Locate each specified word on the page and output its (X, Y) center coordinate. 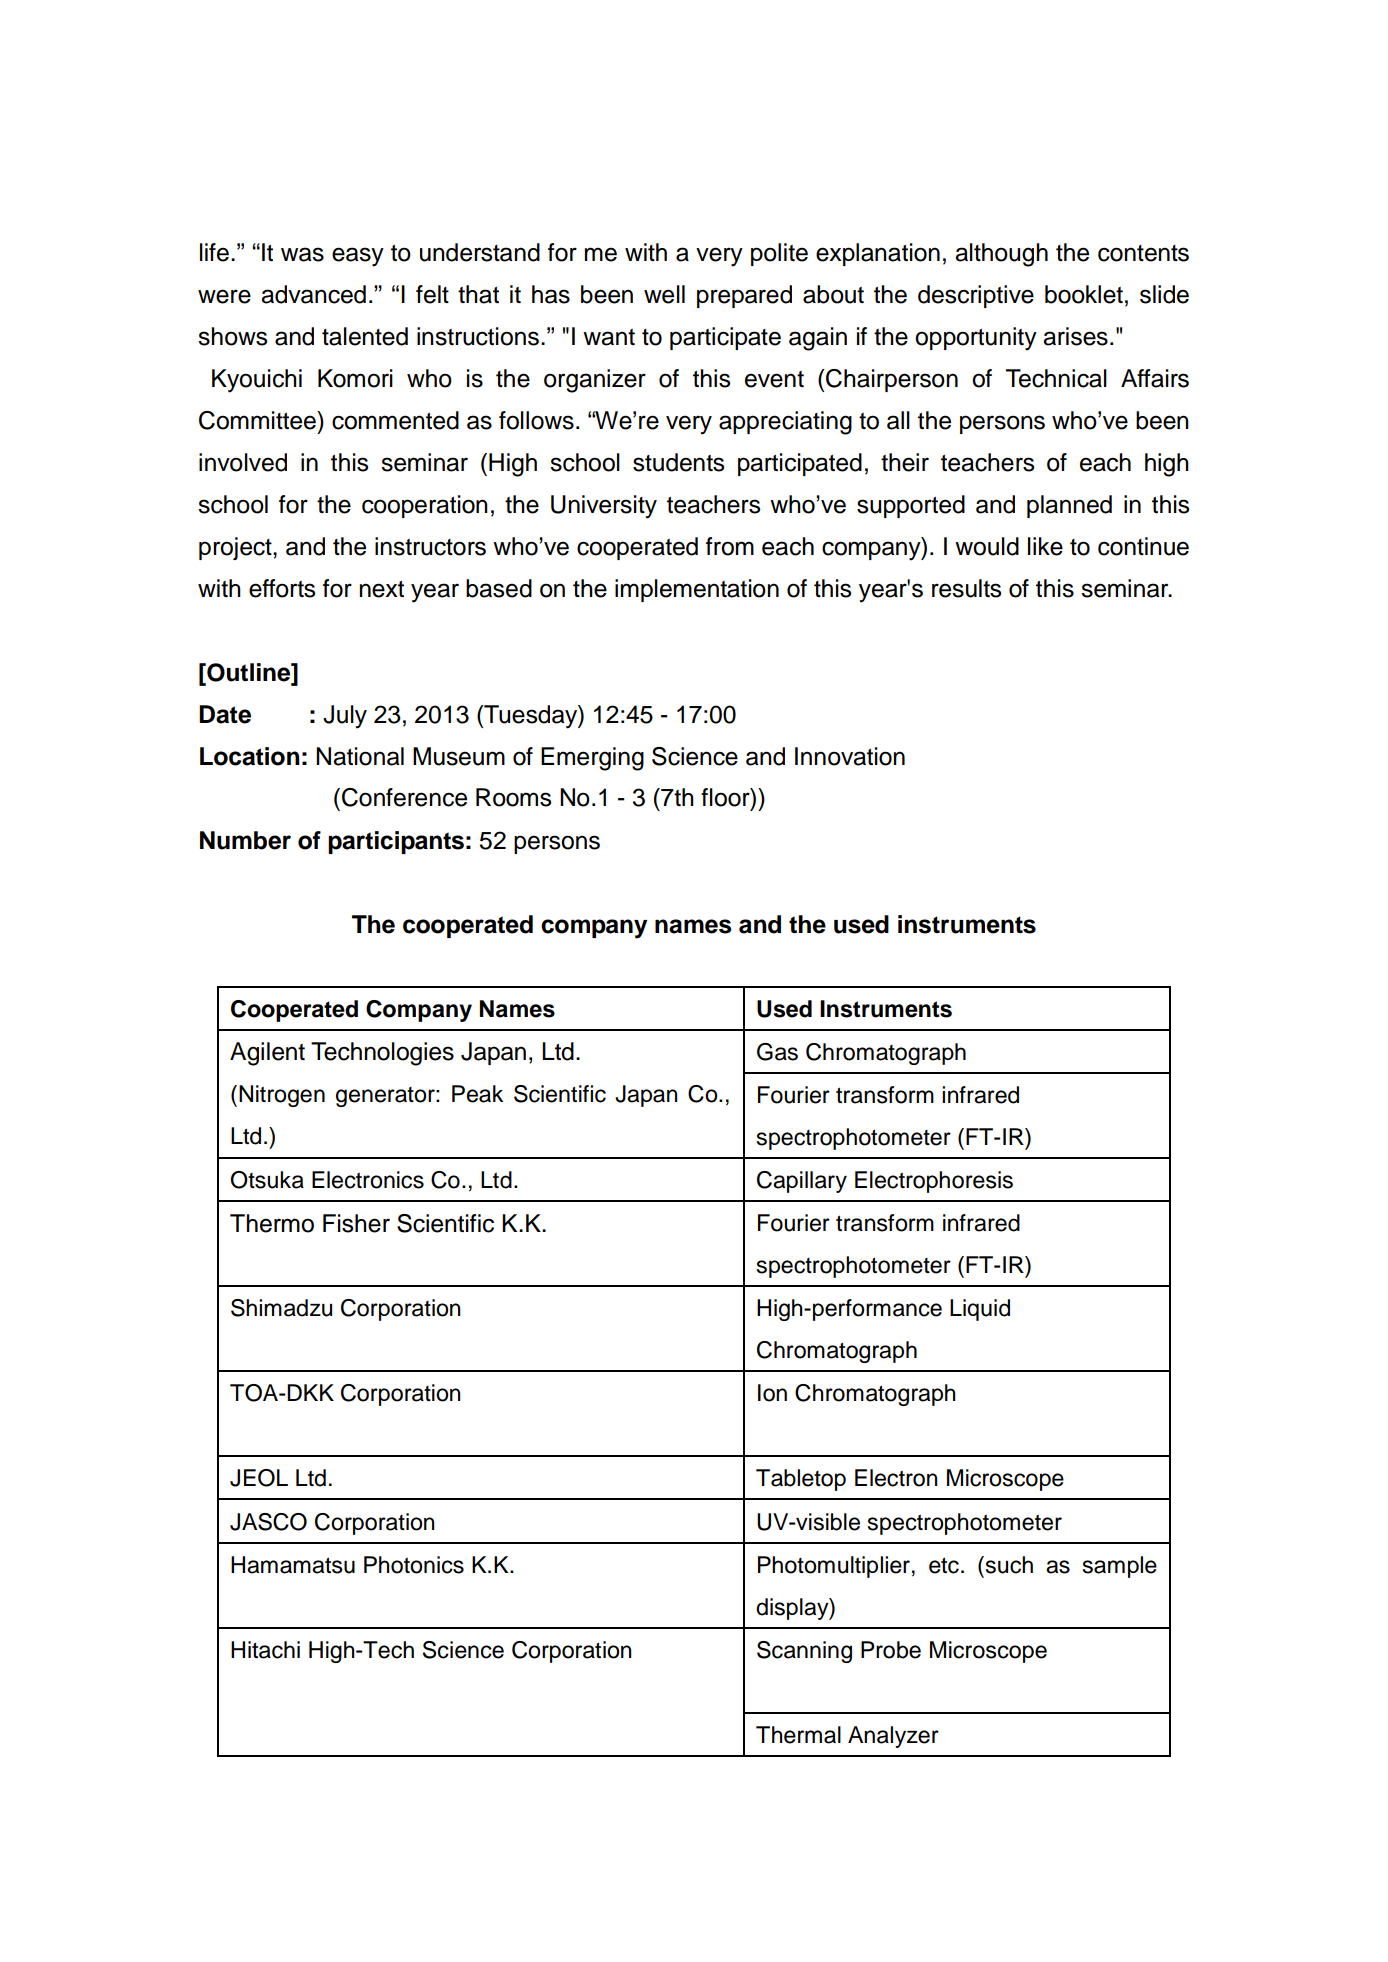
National (360, 756)
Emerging (592, 759)
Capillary (802, 1182)
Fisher (356, 1223)
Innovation (850, 756)
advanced (313, 294)
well (664, 294)
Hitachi (265, 1650)
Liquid (980, 1310)
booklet (1084, 294)
